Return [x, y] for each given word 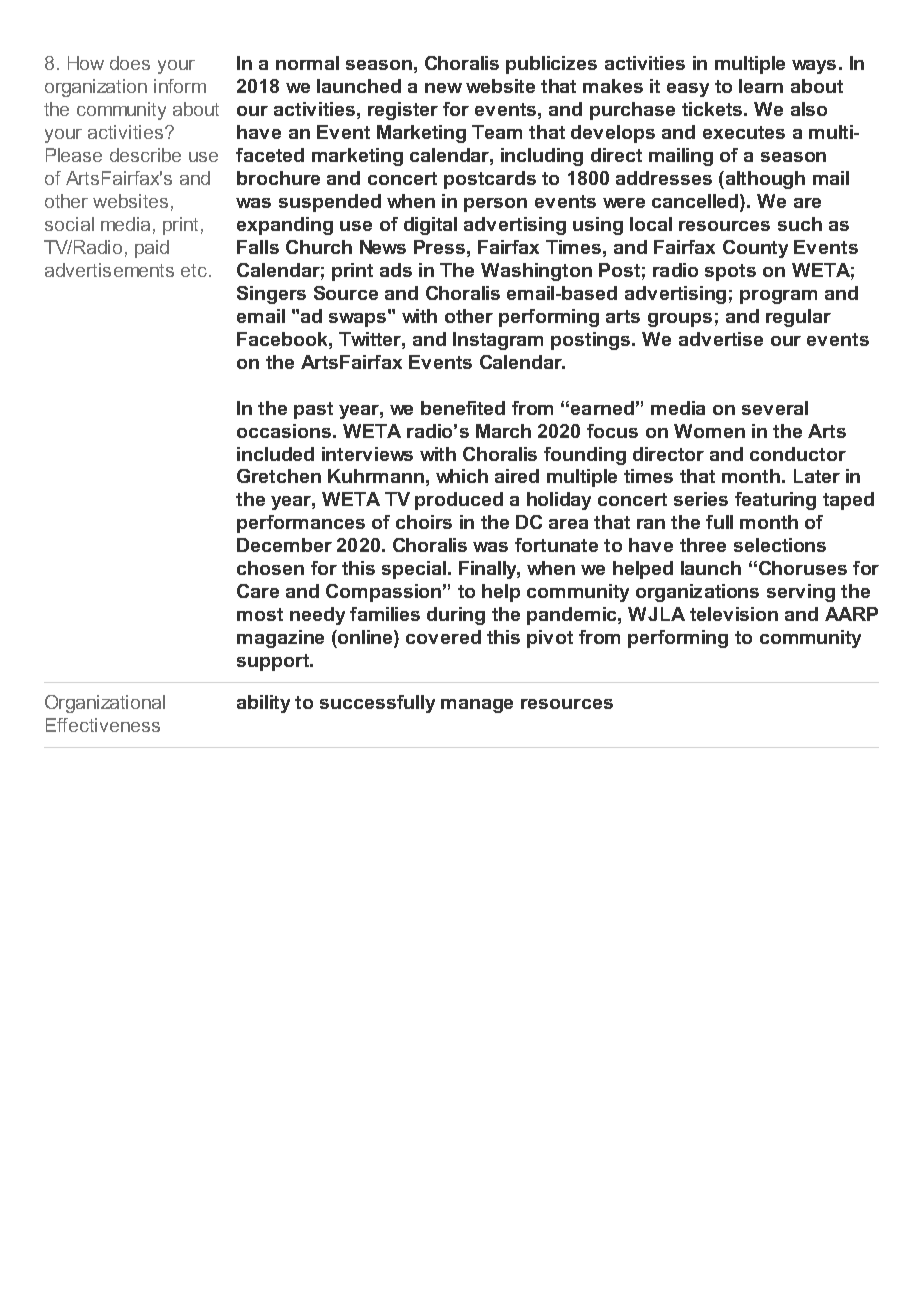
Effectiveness [103, 725]
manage [477, 706]
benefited [463, 408]
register [403, 111]
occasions [285, 431]
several [775, 408]
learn [761, 86]
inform [180, 86]
